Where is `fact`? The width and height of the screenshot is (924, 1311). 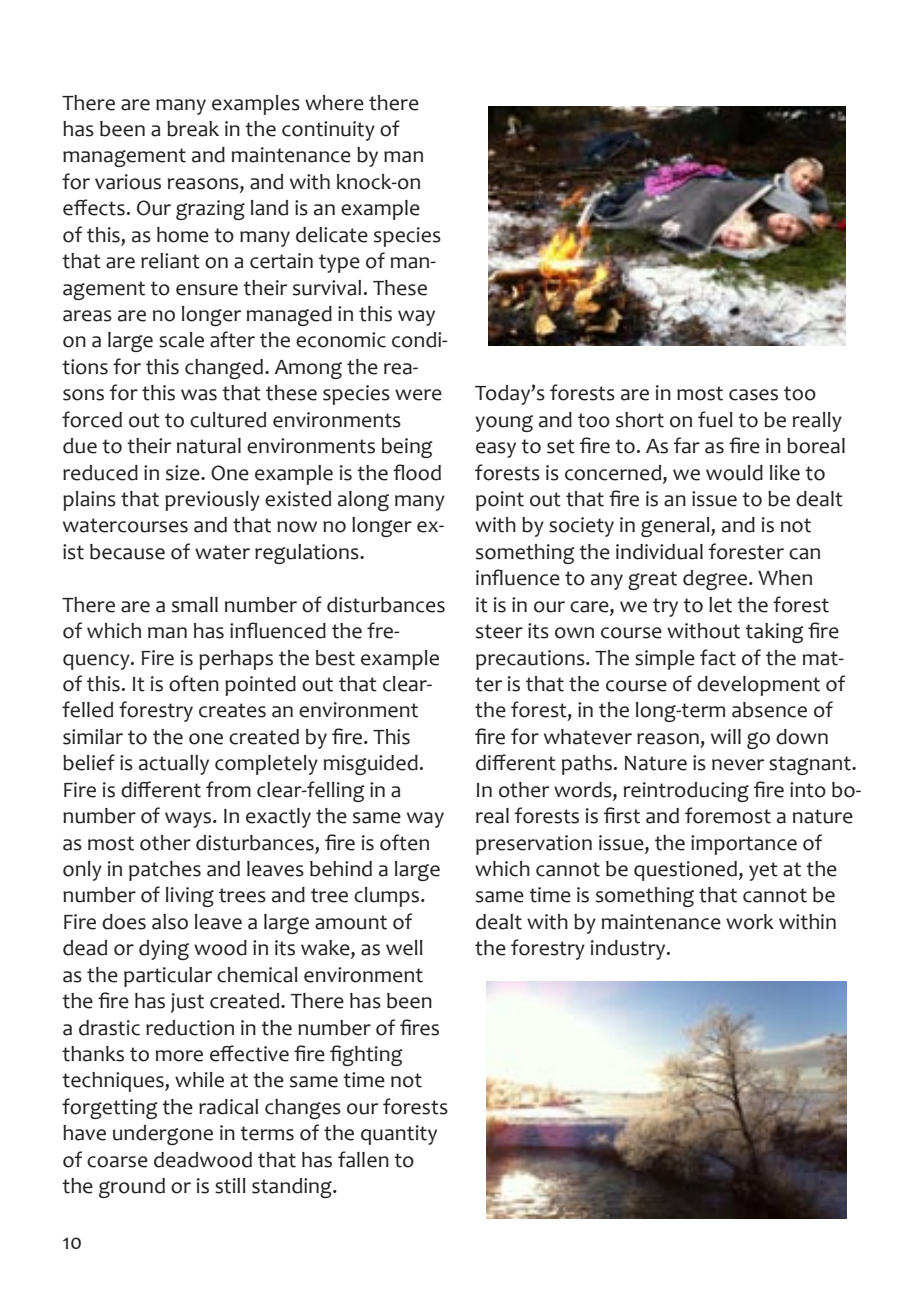 fact is located at coordinates (718, 657).
